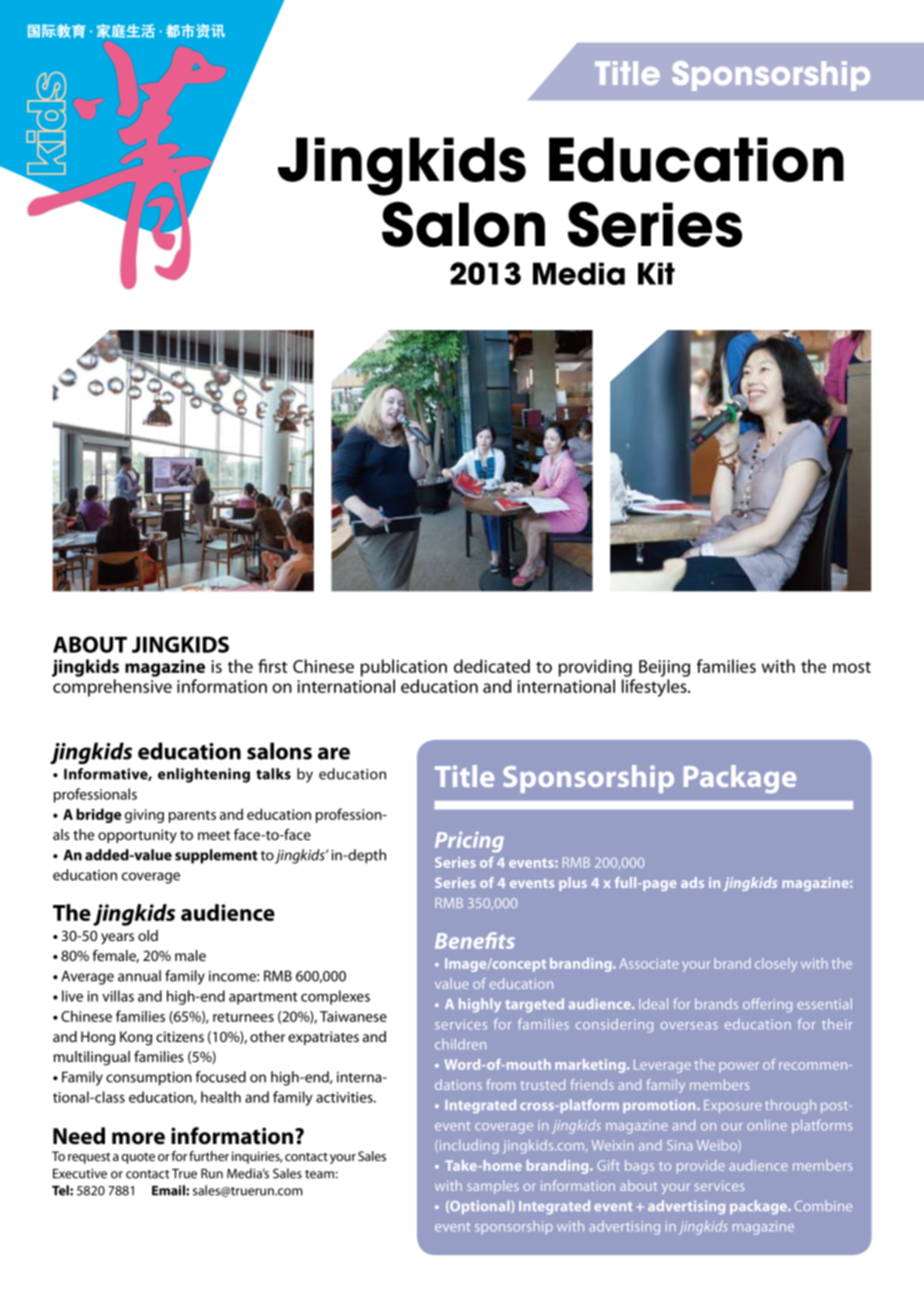 The width and height of the screenshot is (924, 1308). I want to click on ads, so click(692, 882).
